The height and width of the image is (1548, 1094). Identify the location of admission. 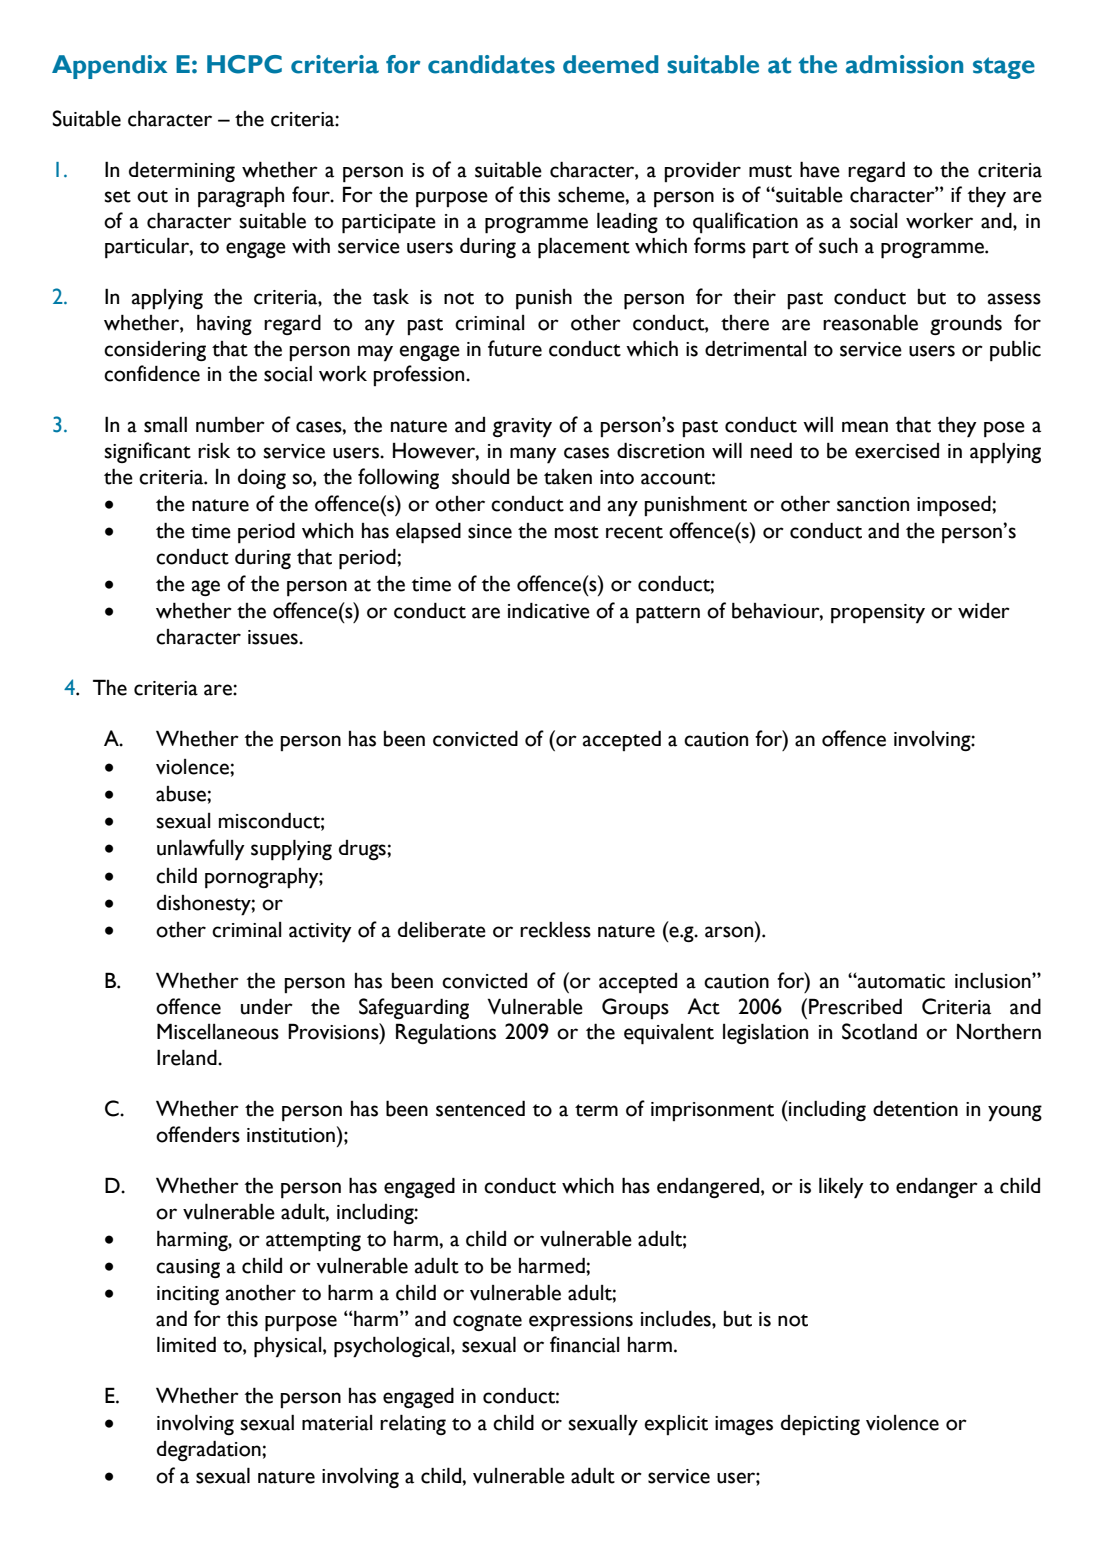
(904, 64).
